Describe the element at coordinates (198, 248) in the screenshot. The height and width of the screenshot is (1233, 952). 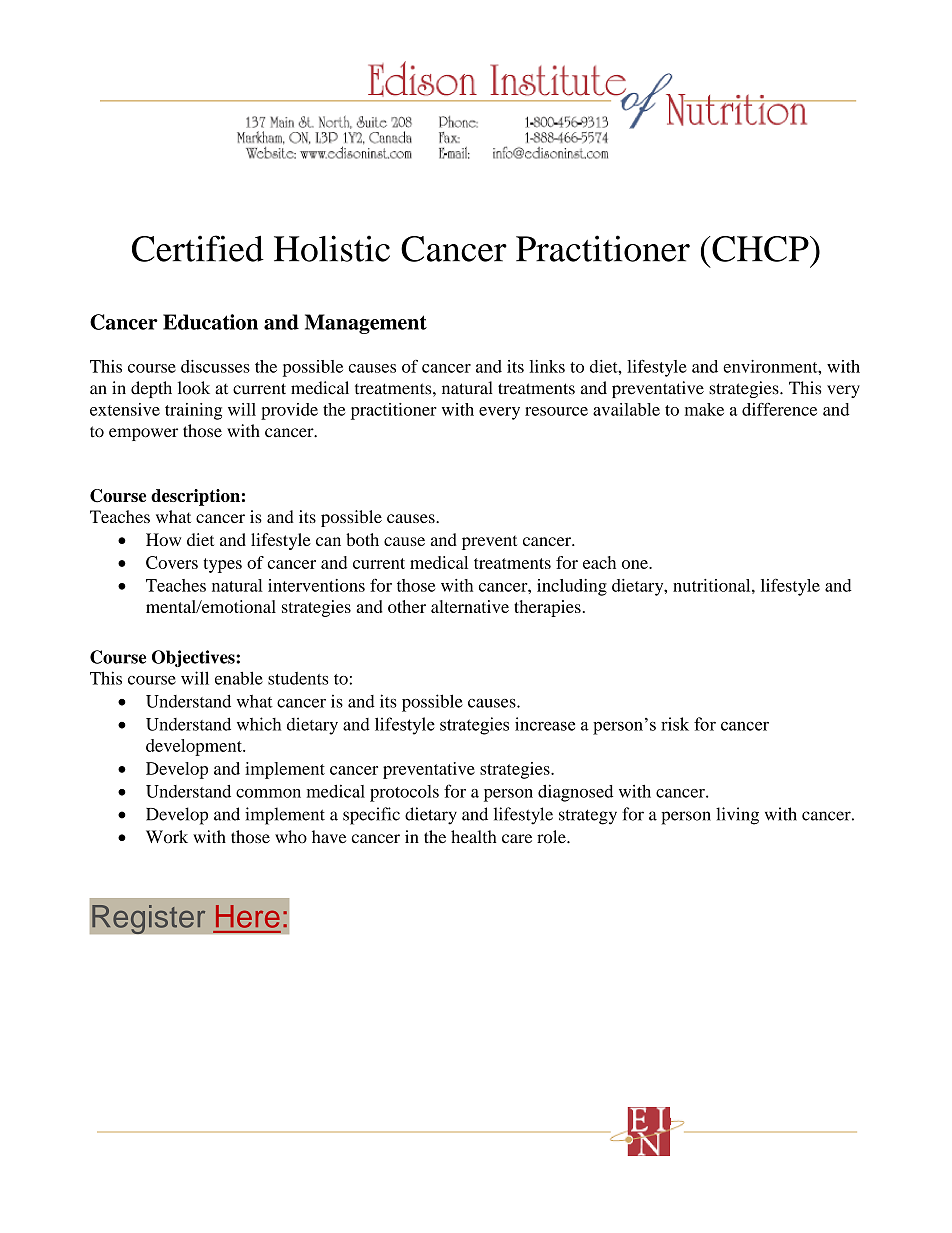
I see `Certified` at that location.
